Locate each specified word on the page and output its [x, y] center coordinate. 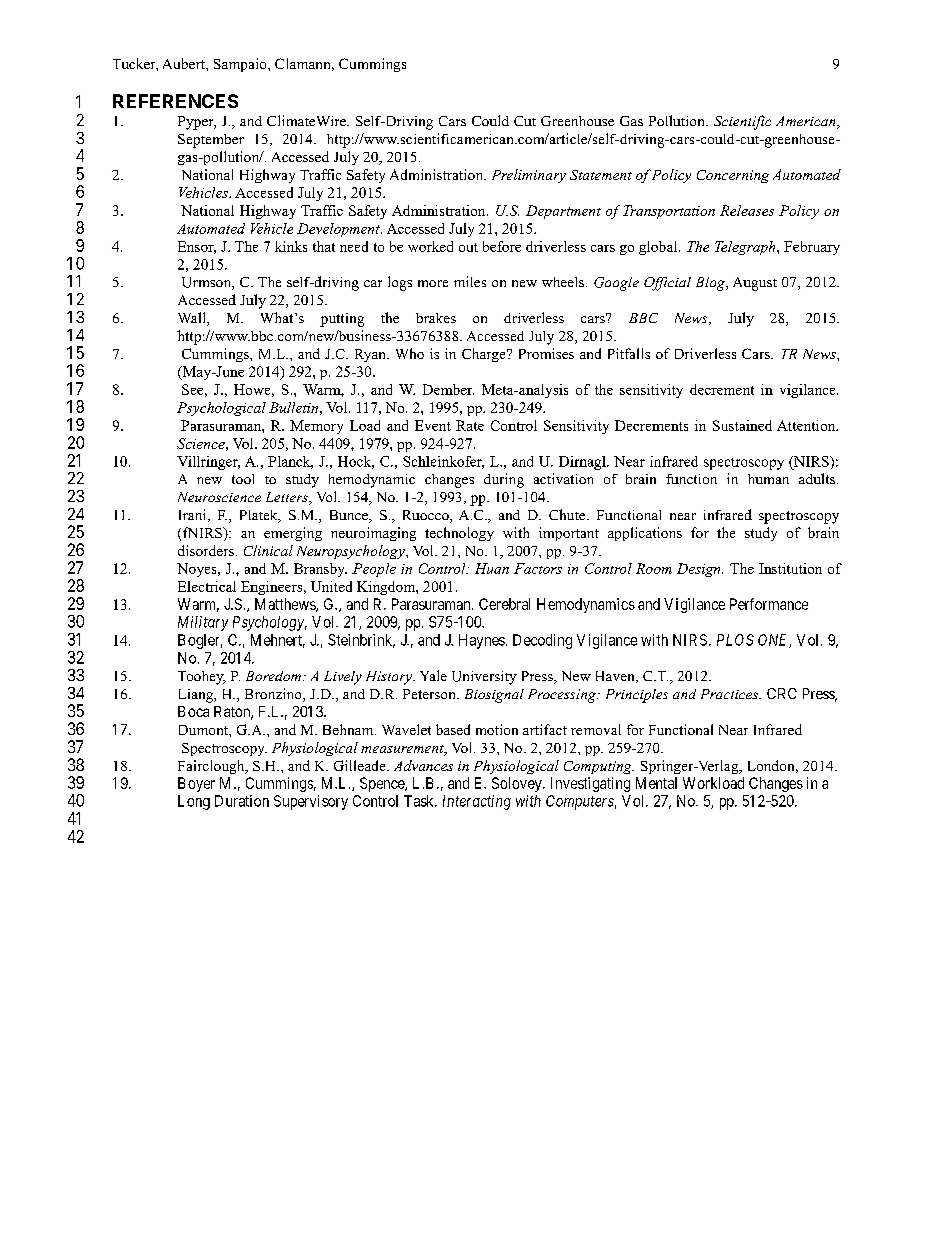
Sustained [742, 425]
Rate [470, 425]
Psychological [221, 409]
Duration [242, 801]
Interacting [477, 802]
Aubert [185, 63]
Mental [656, 783]
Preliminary [529, 176]
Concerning [733, 176]
